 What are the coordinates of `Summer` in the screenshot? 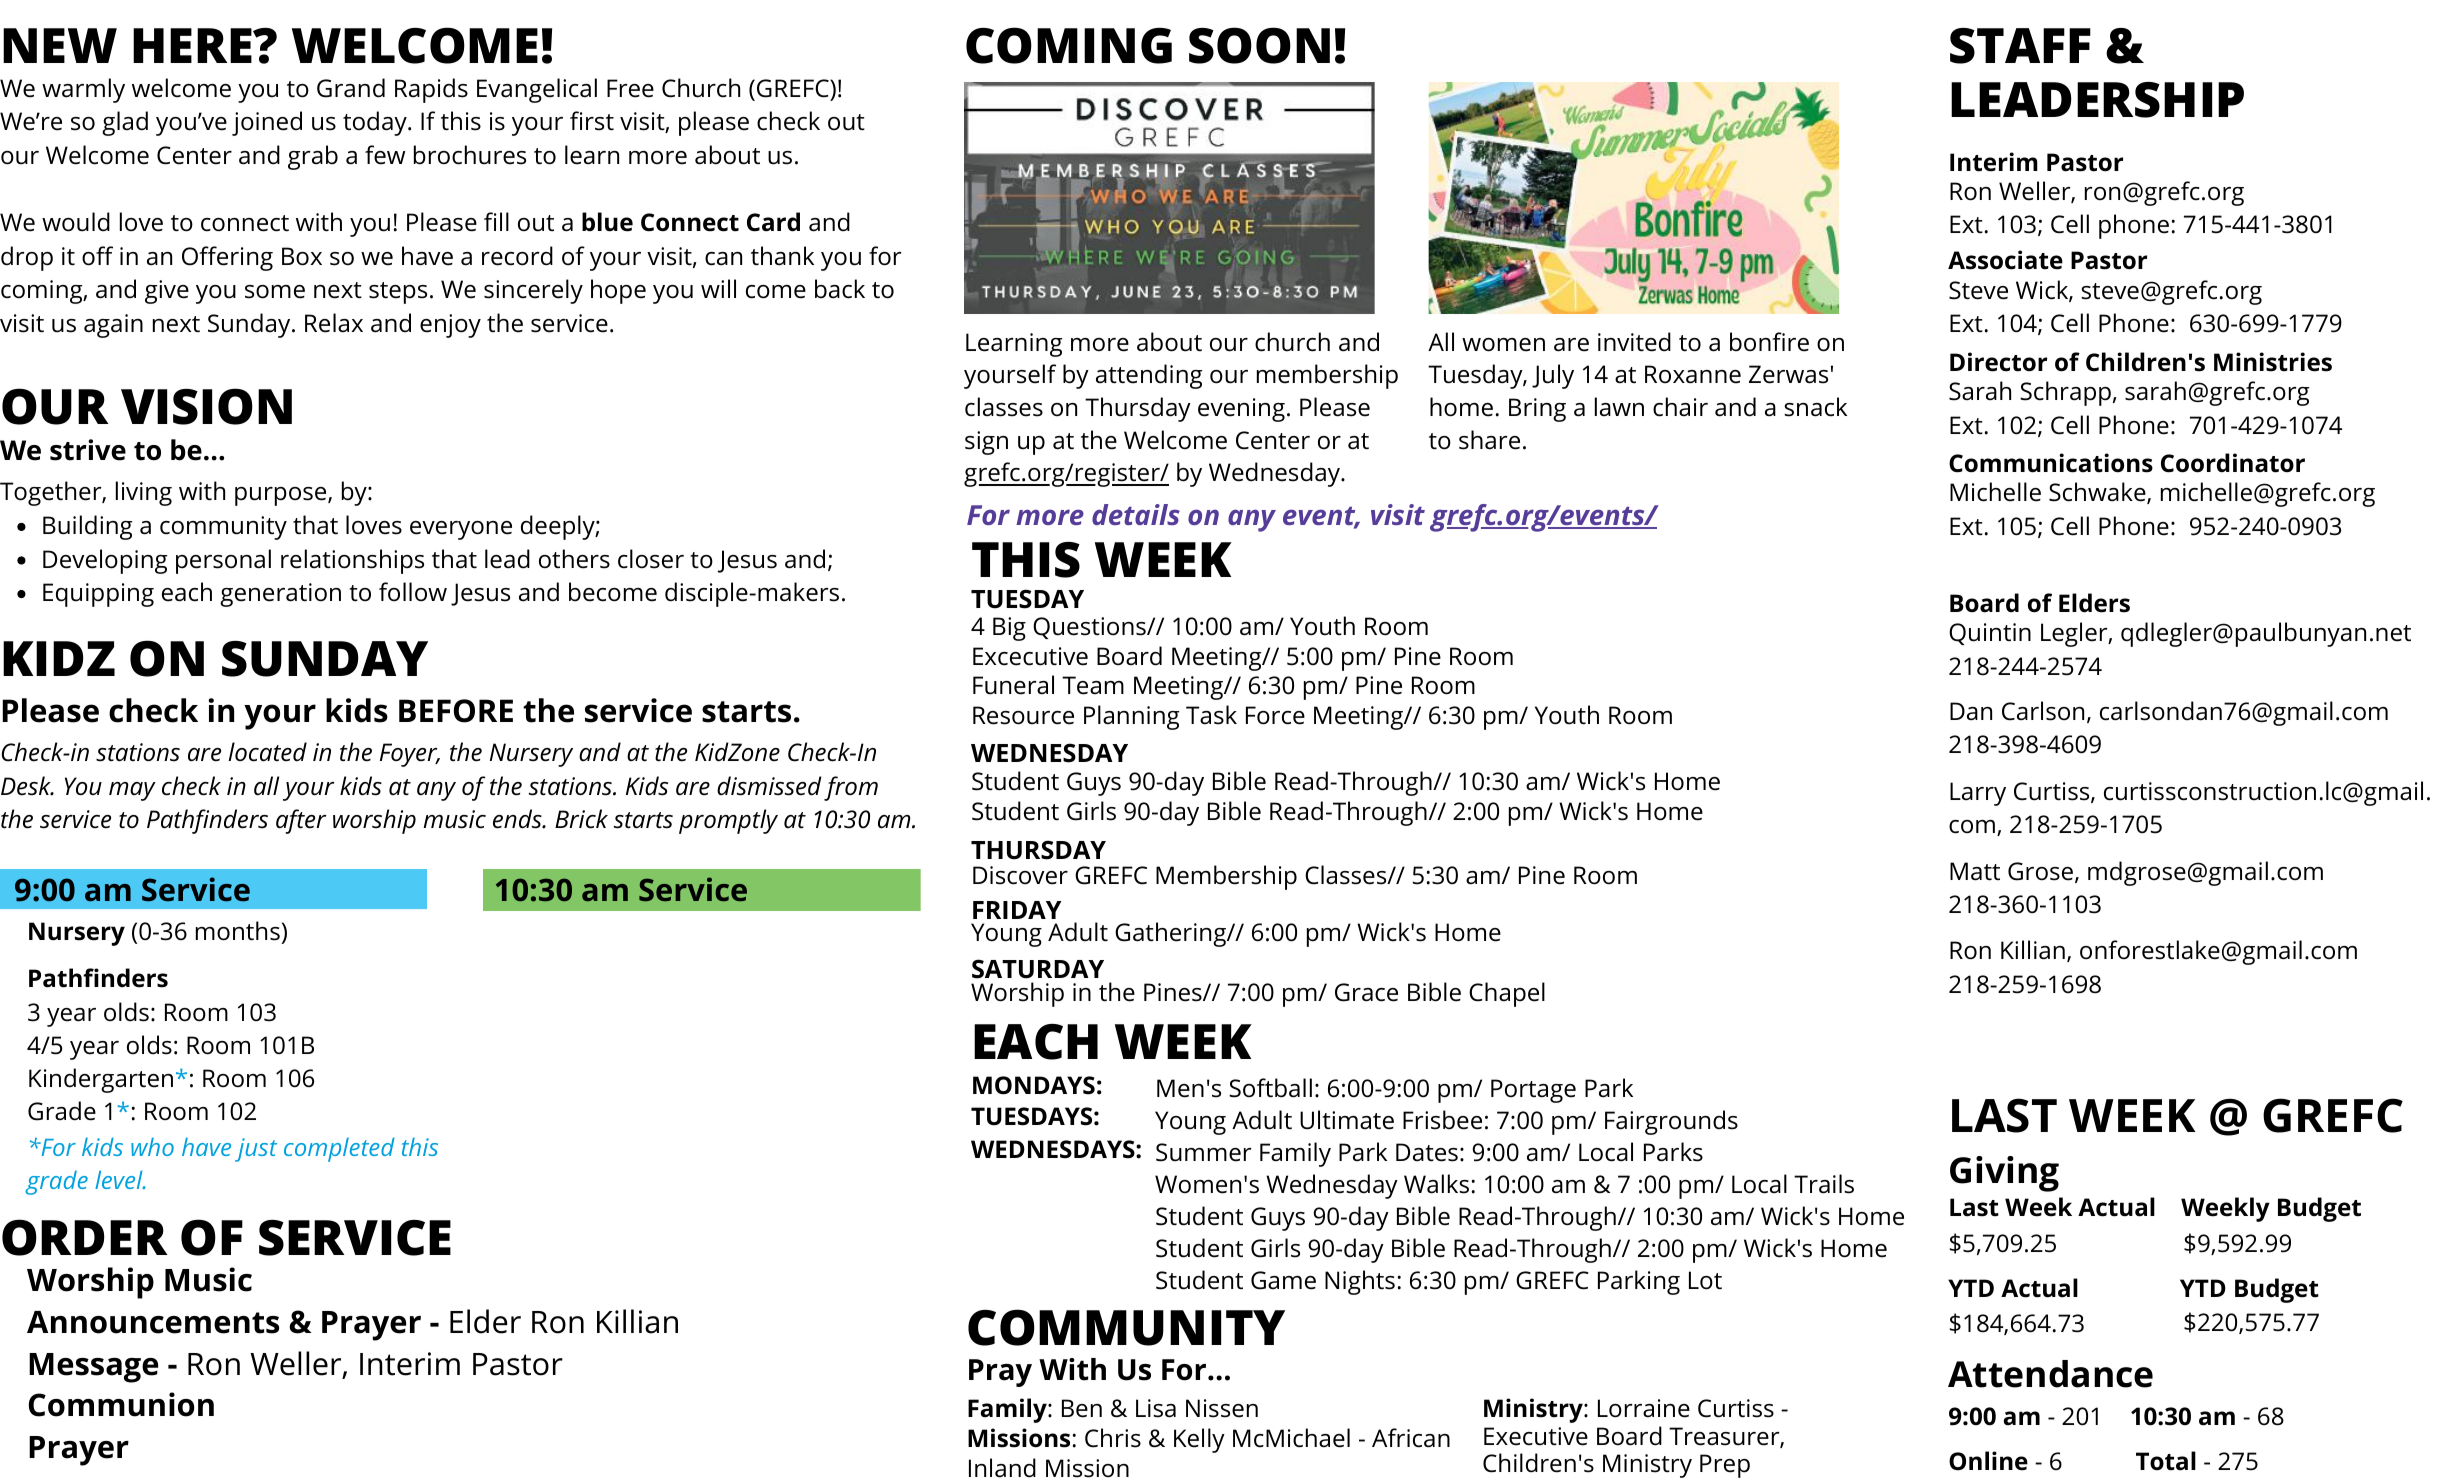 It's located at (1204, 1152).
